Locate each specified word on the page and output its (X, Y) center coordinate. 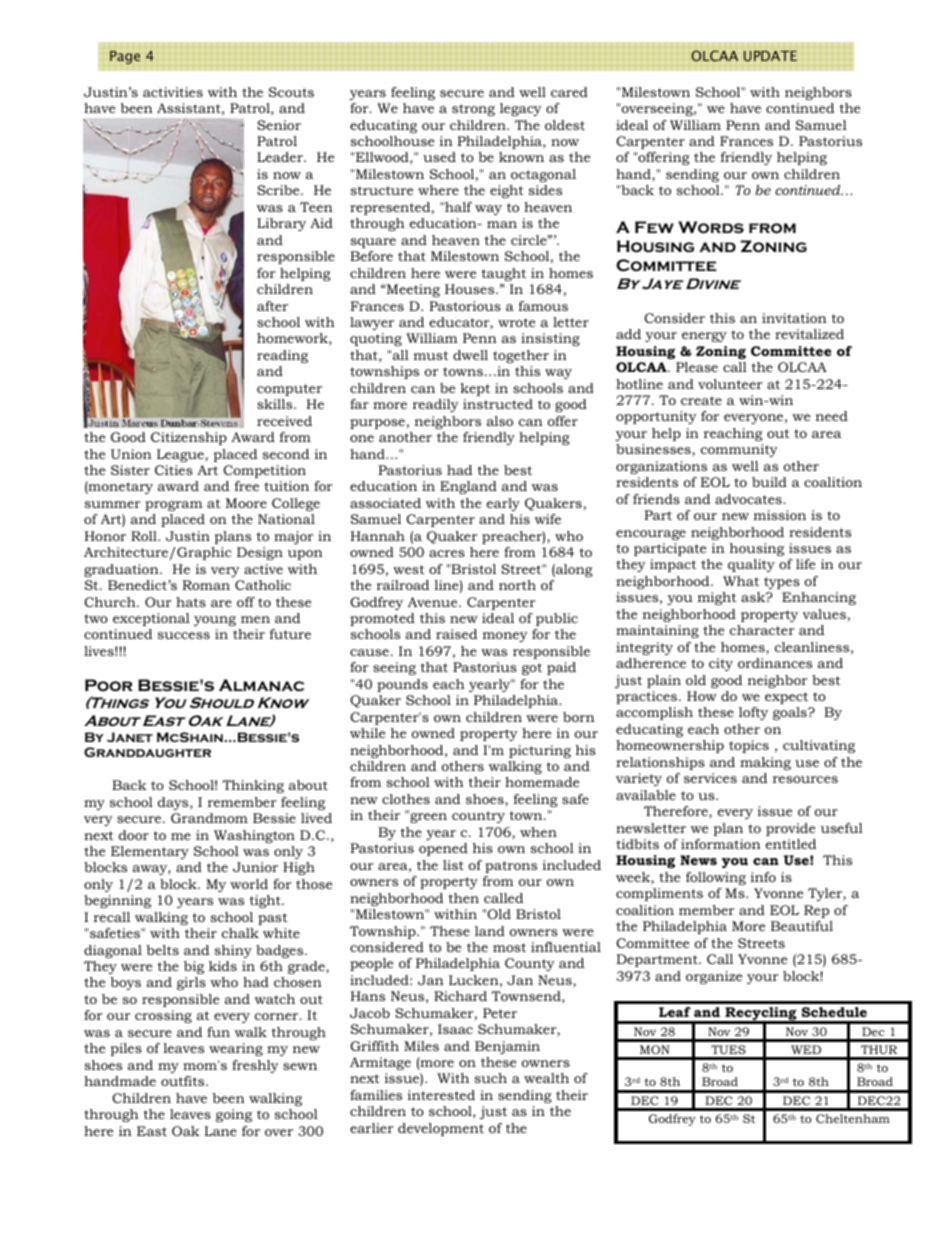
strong (473, 110)
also (500, 421)
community (739, 450)
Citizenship (189, 438)
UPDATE (770, 56)
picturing (540, 751)
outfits (184, 1081)
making (765, 763)
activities (173, 92)
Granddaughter (147, 752)
